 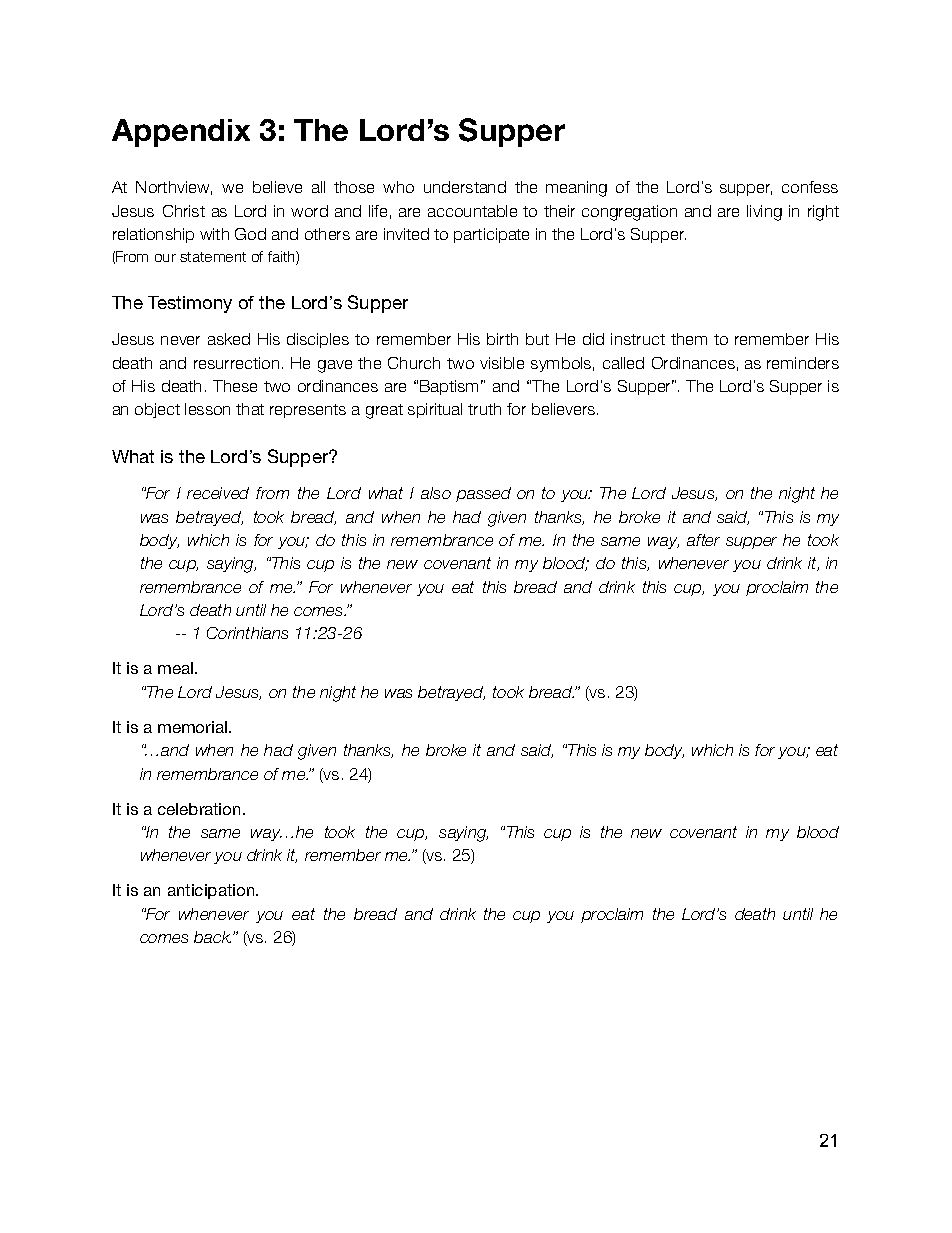 I want to click on anticipation, so click(x=212, y=891).
